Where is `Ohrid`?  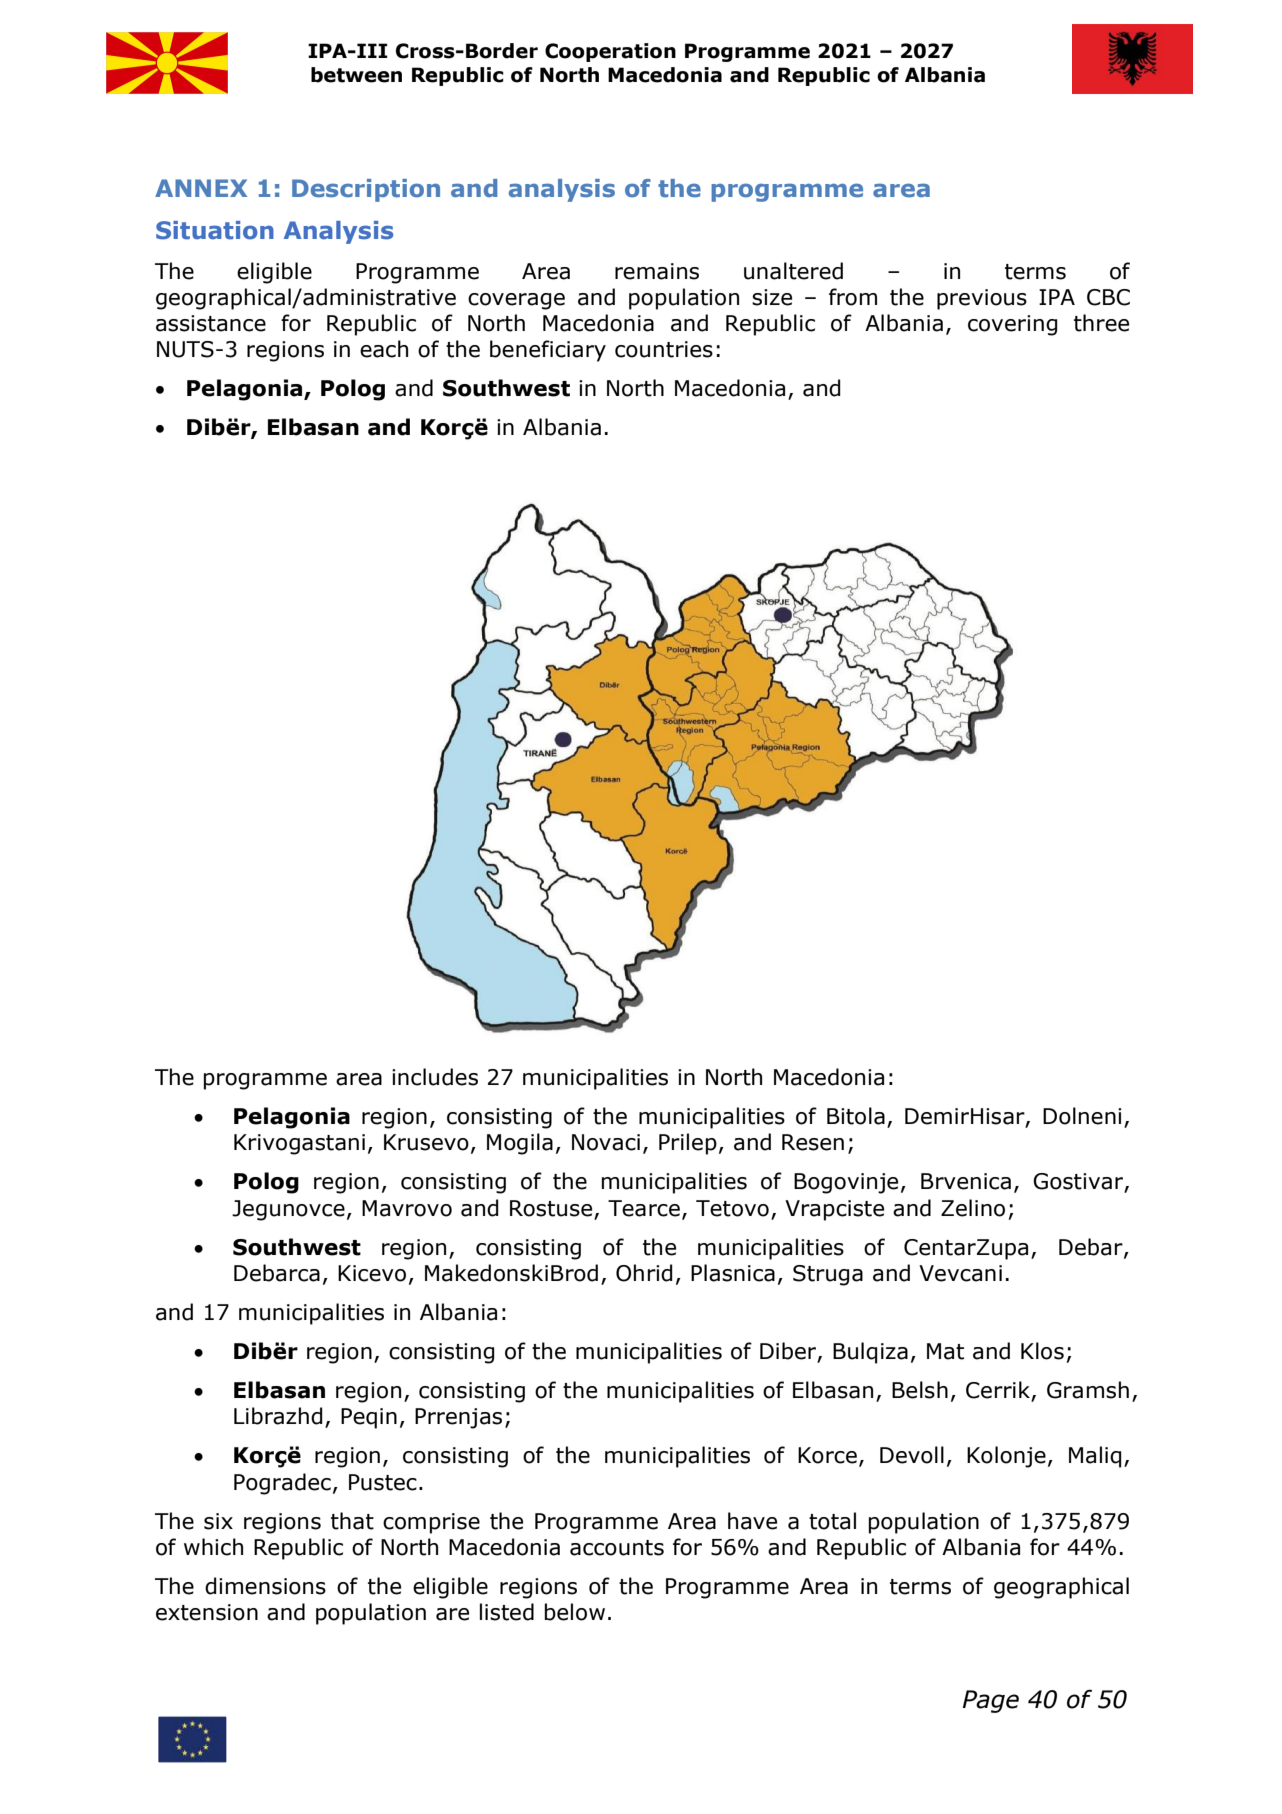
Ohrid is located at coordinates (644, 1273).
